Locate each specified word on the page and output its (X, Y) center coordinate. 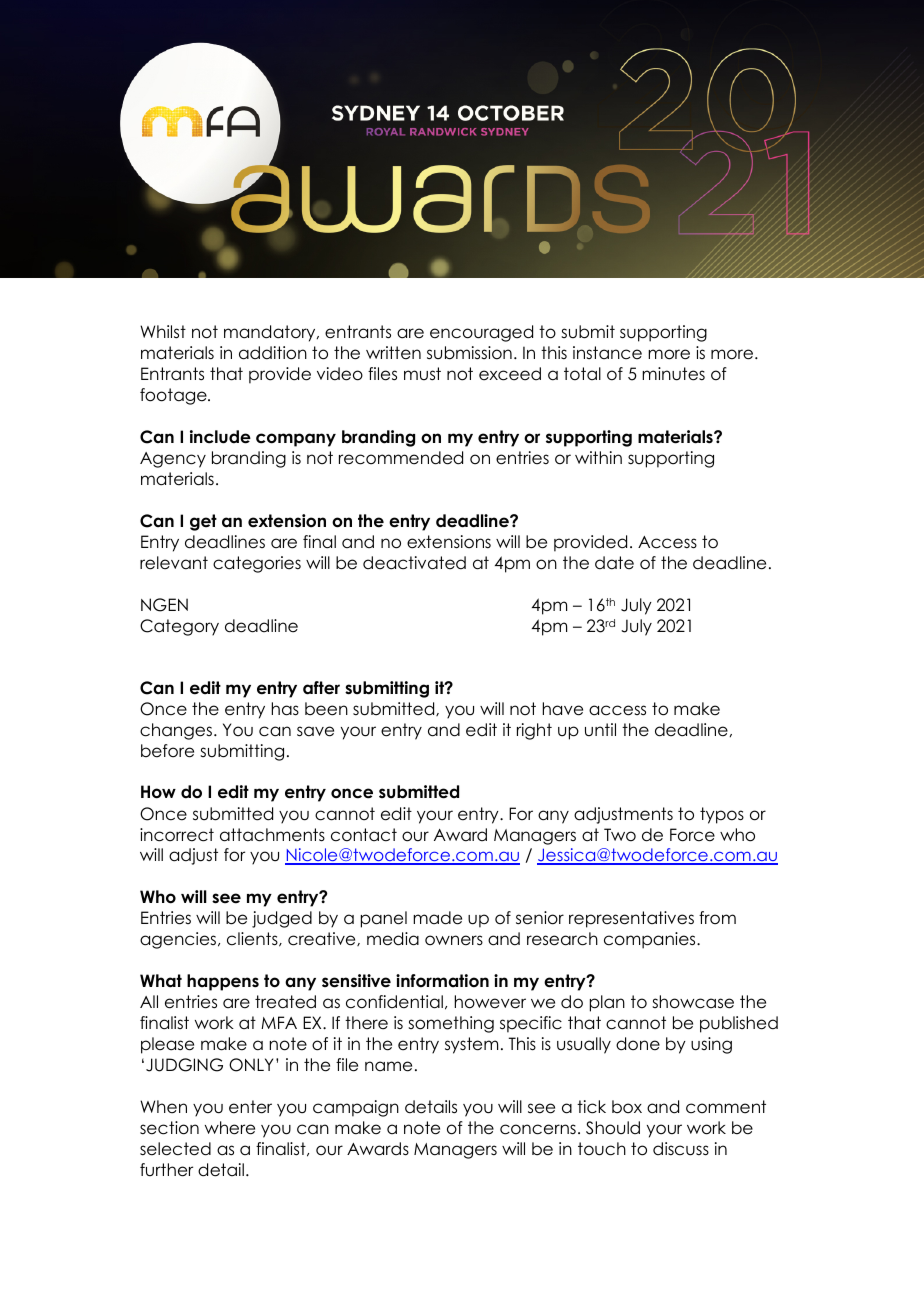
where (230, 1128)
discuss (681, 1149)
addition (273, 353)
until (600, 729)
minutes (673, 374)
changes (176, 731)
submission (469, 353)
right (534, 731)
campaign (356, 1108)
